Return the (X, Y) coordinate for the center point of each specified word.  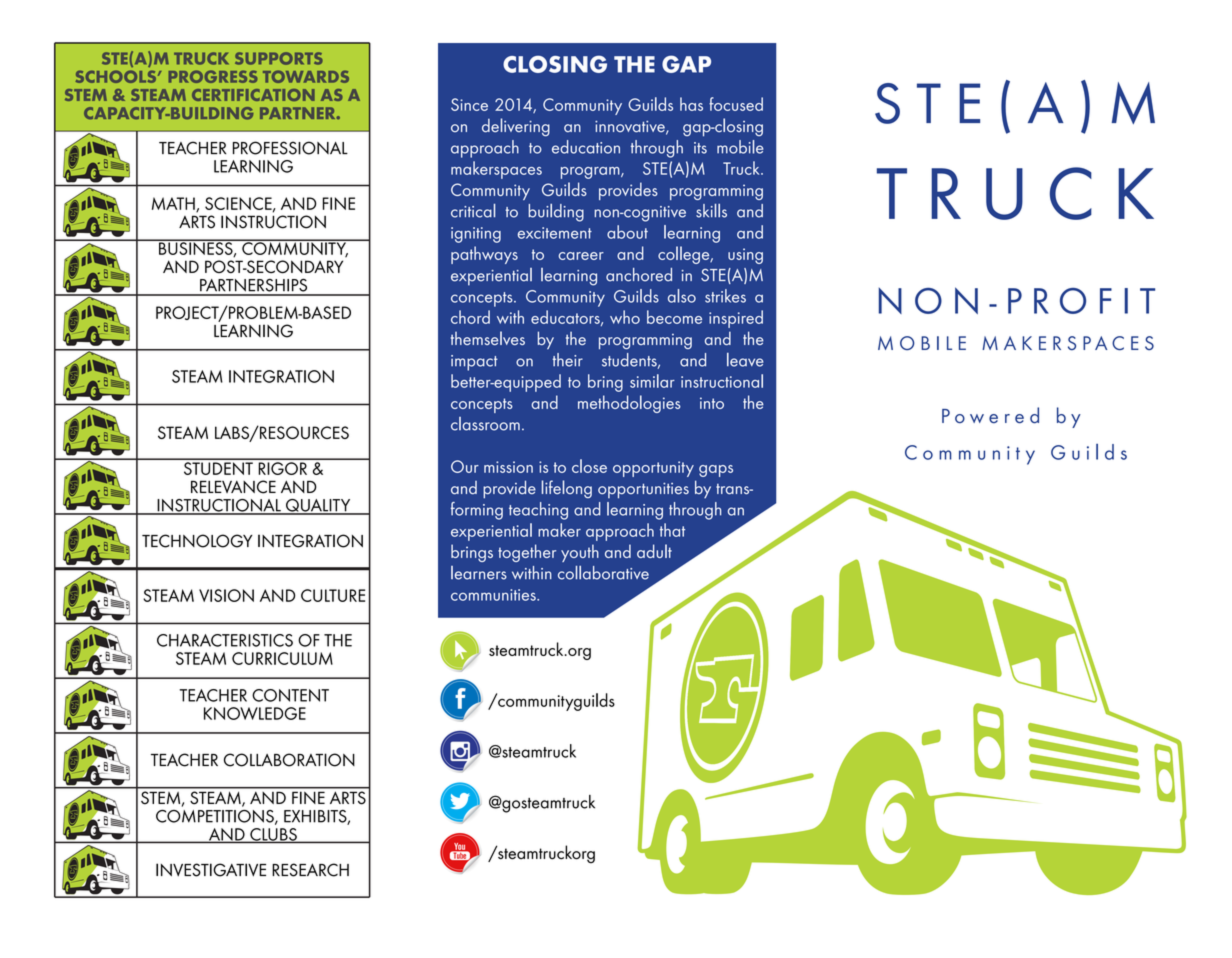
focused (736, 104)
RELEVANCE (233, 487)
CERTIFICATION (253, 95)
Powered (990, 415)
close (589, 466)
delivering (516, 127)
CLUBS (273, 835)
